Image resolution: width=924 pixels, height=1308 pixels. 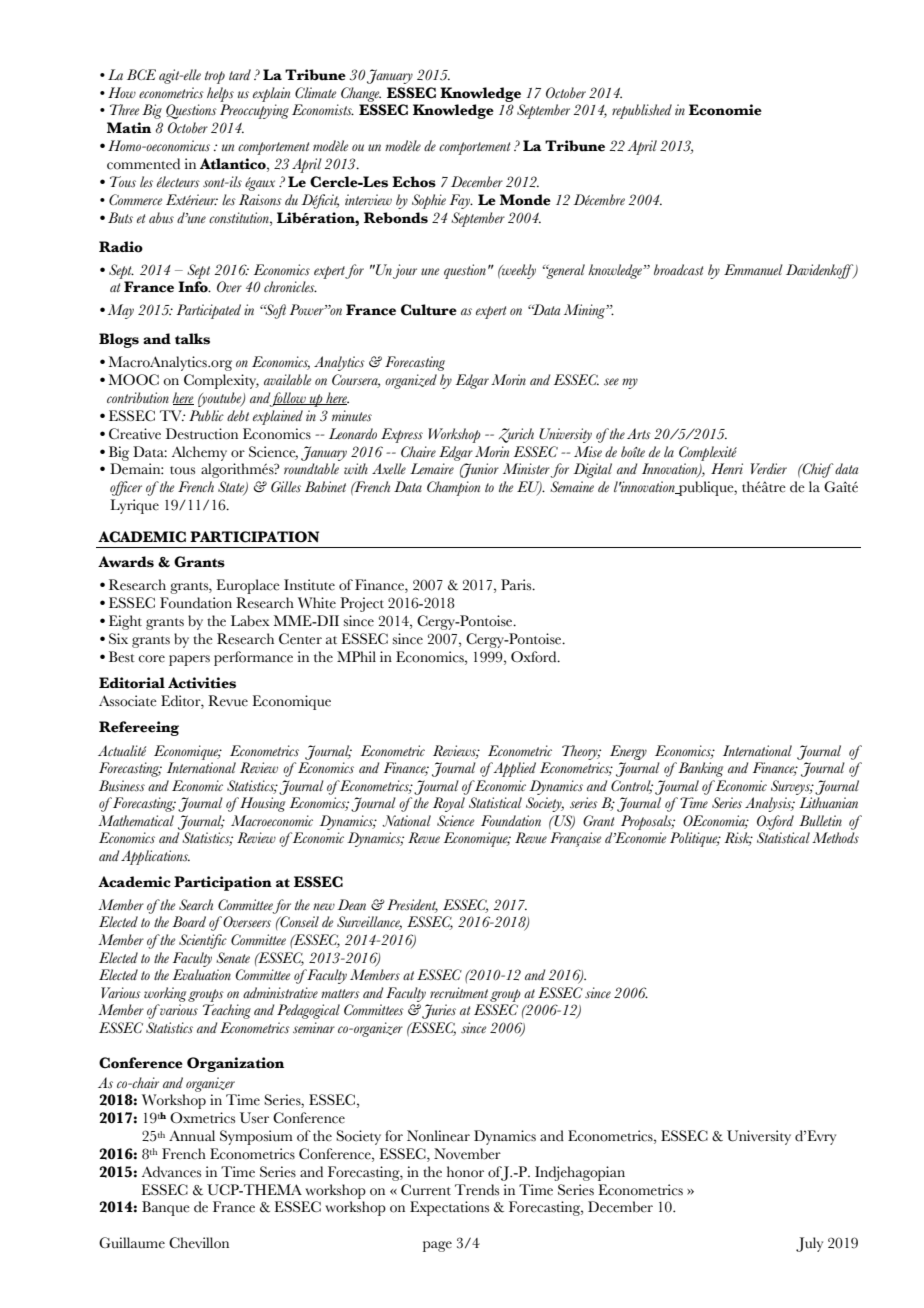 What do you see at coordinates (459, 992) in the image?
I see `recruitment` at bounding box center [459, 992].
